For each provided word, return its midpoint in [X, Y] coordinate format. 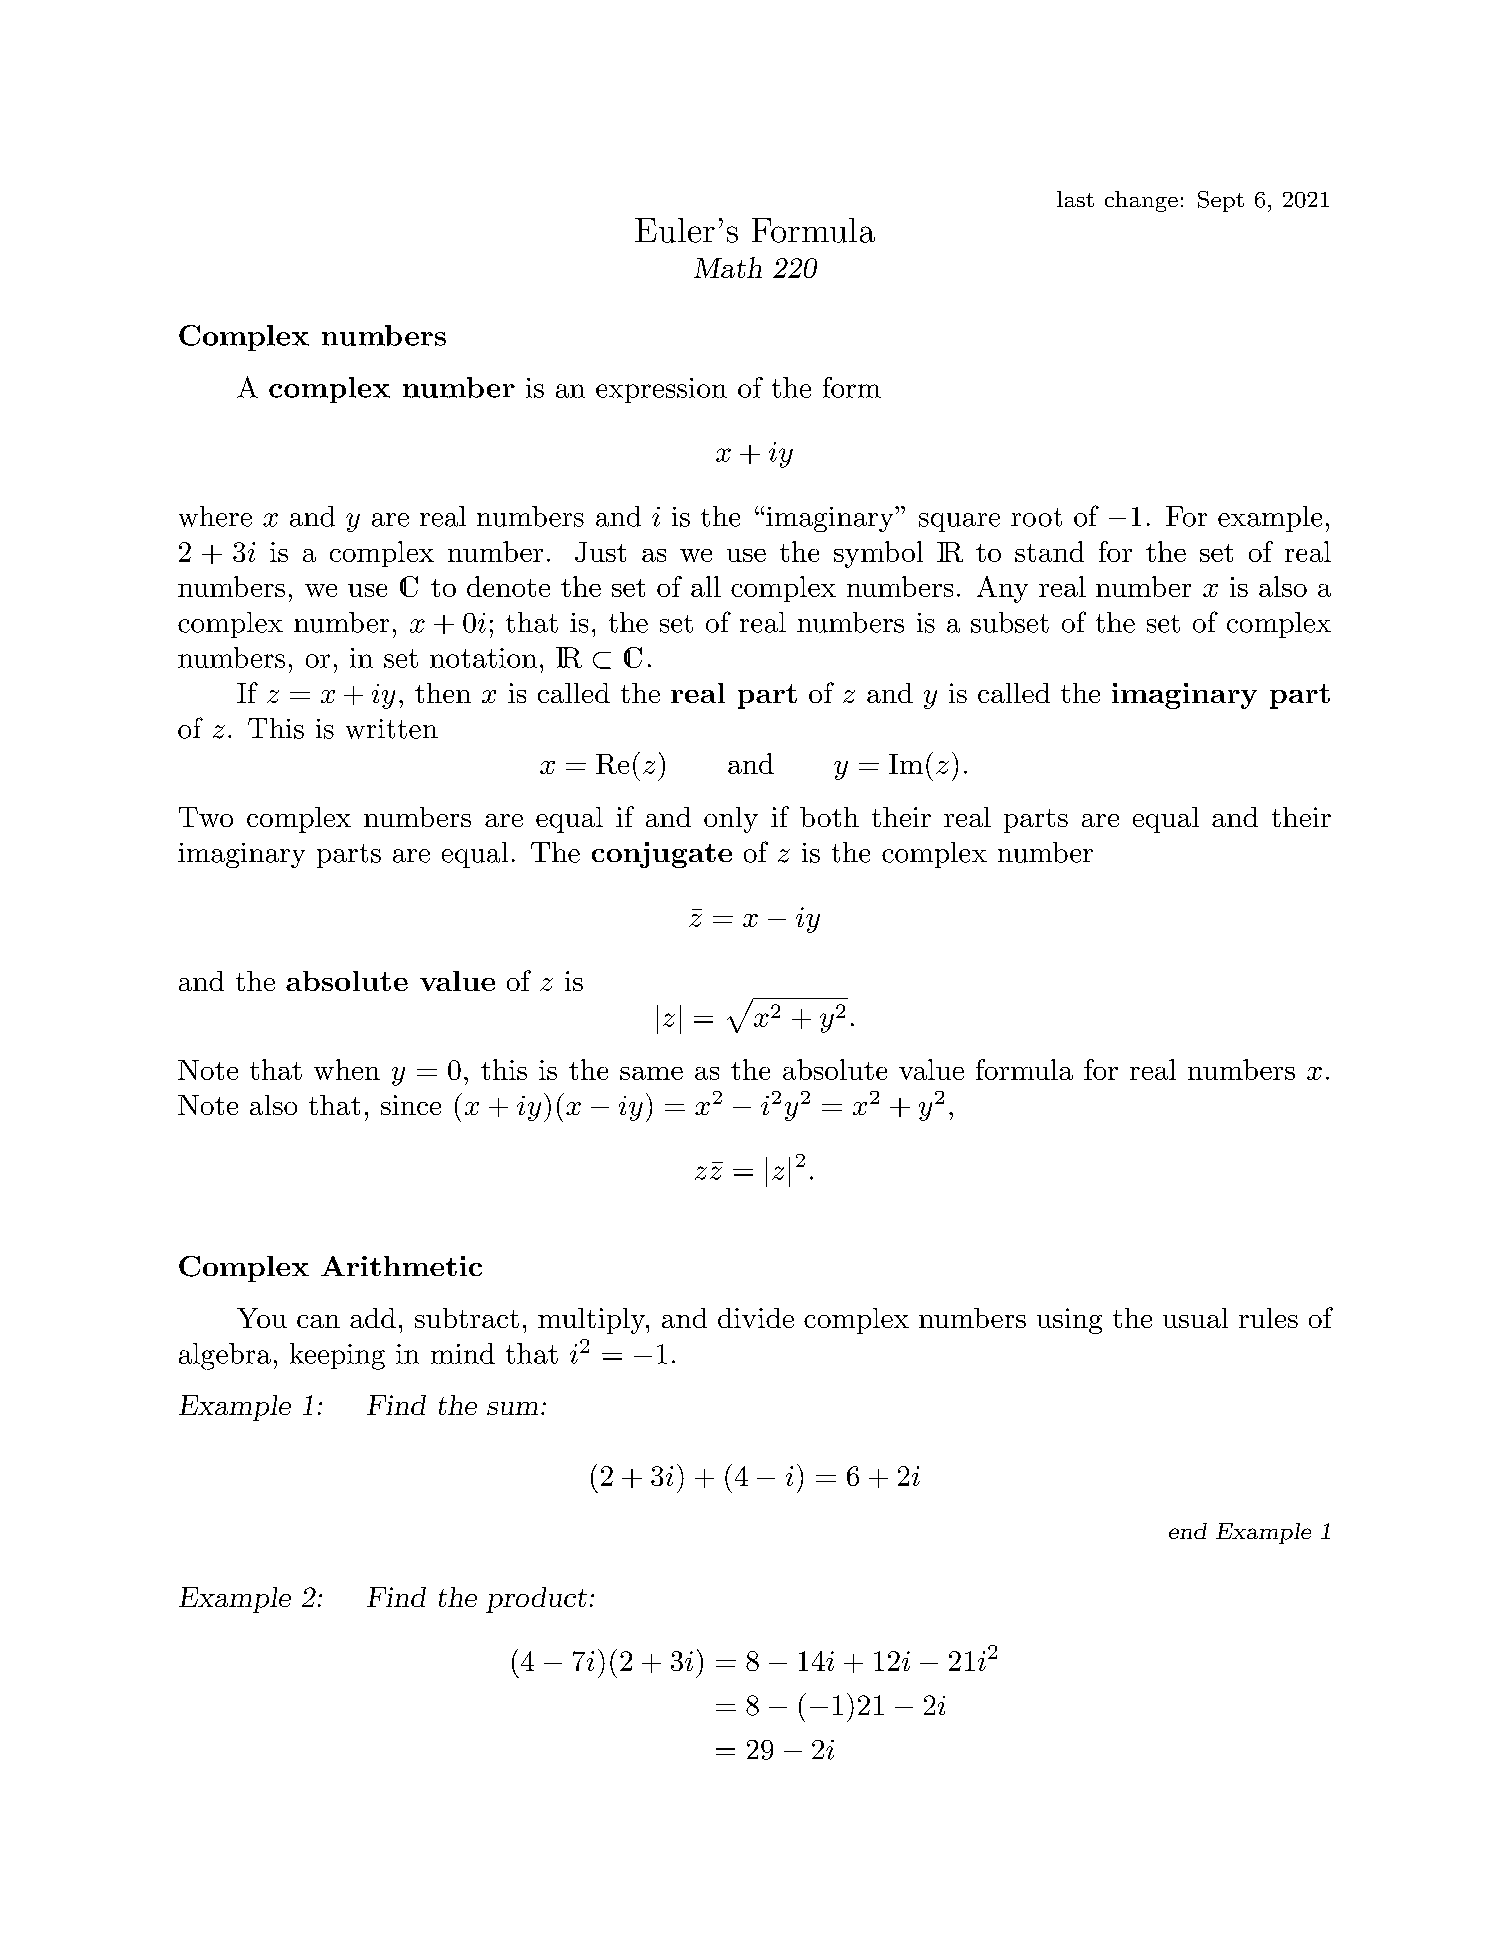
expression [661, 390]
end [1188, 1531]
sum [512, 1408]
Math [728, 267]
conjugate [662, 855]
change [1141, 201]
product [536, 1600]
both [829, 817]
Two [206, 817]
